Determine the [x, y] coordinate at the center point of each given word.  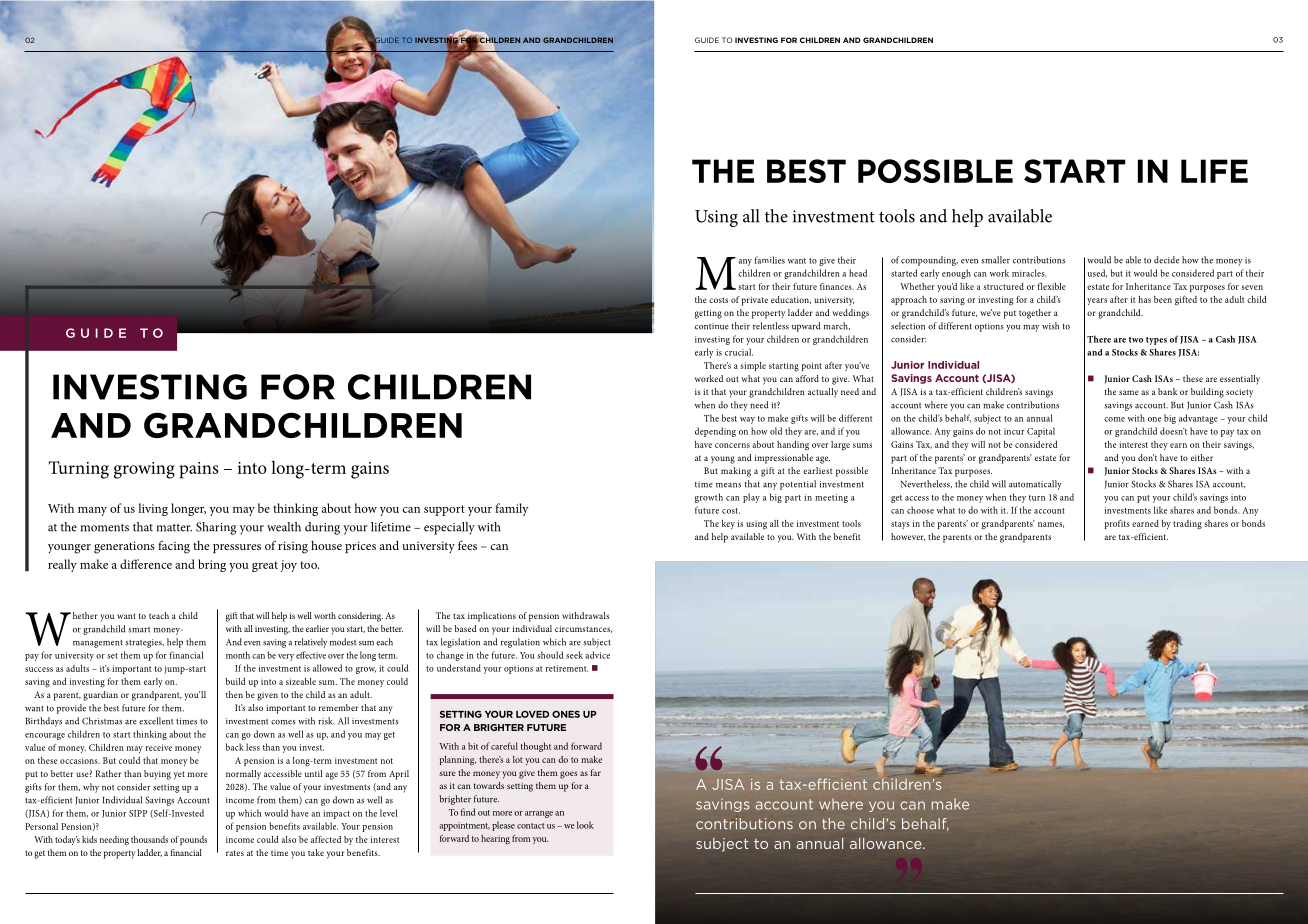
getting [708, 314]
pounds [193, 840]
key [728, 524]
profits [1117, 524]
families [770, 260]
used [1097, 273]
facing [174, 547]
